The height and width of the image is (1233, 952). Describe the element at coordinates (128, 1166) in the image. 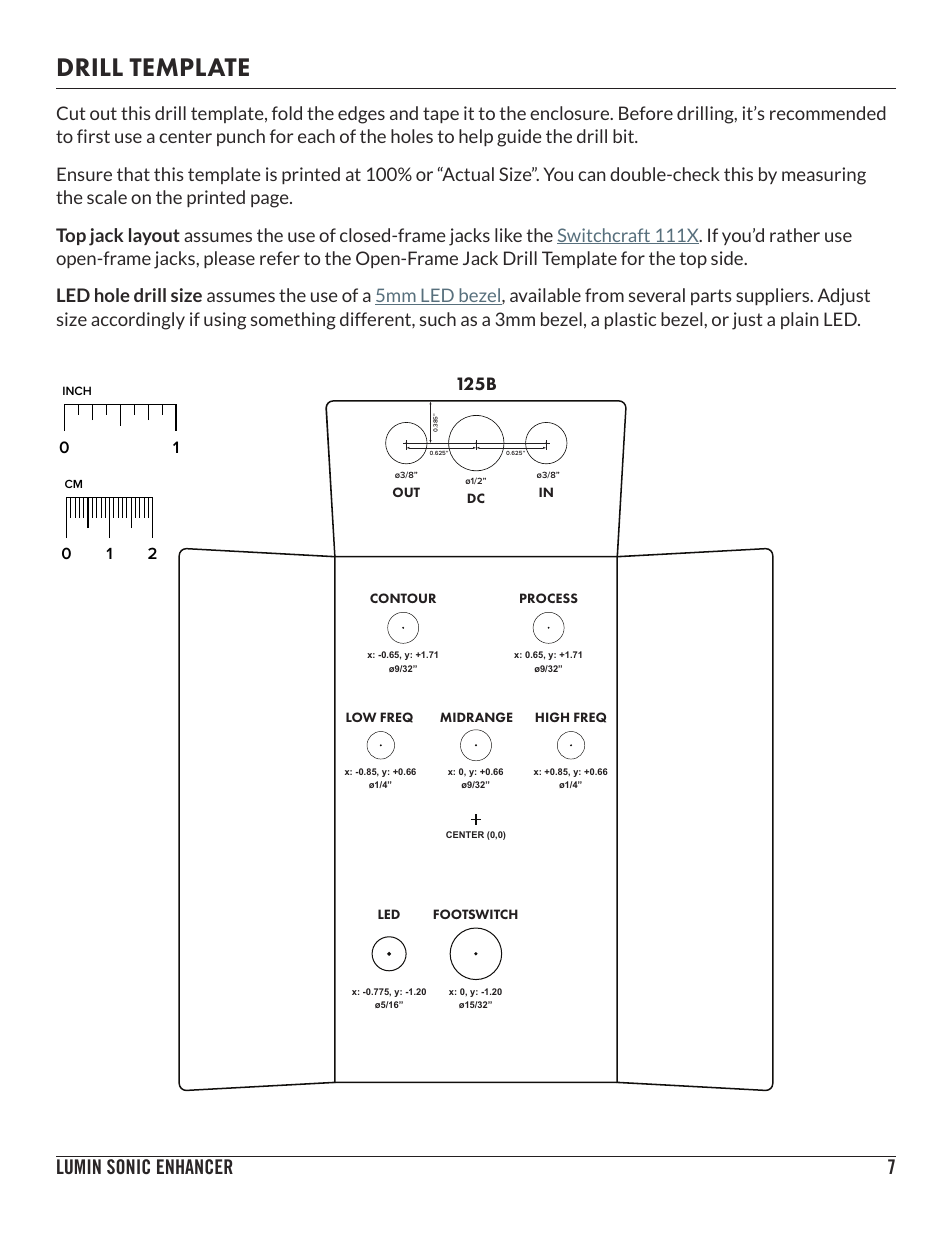

I see `SONIC` at that location.
